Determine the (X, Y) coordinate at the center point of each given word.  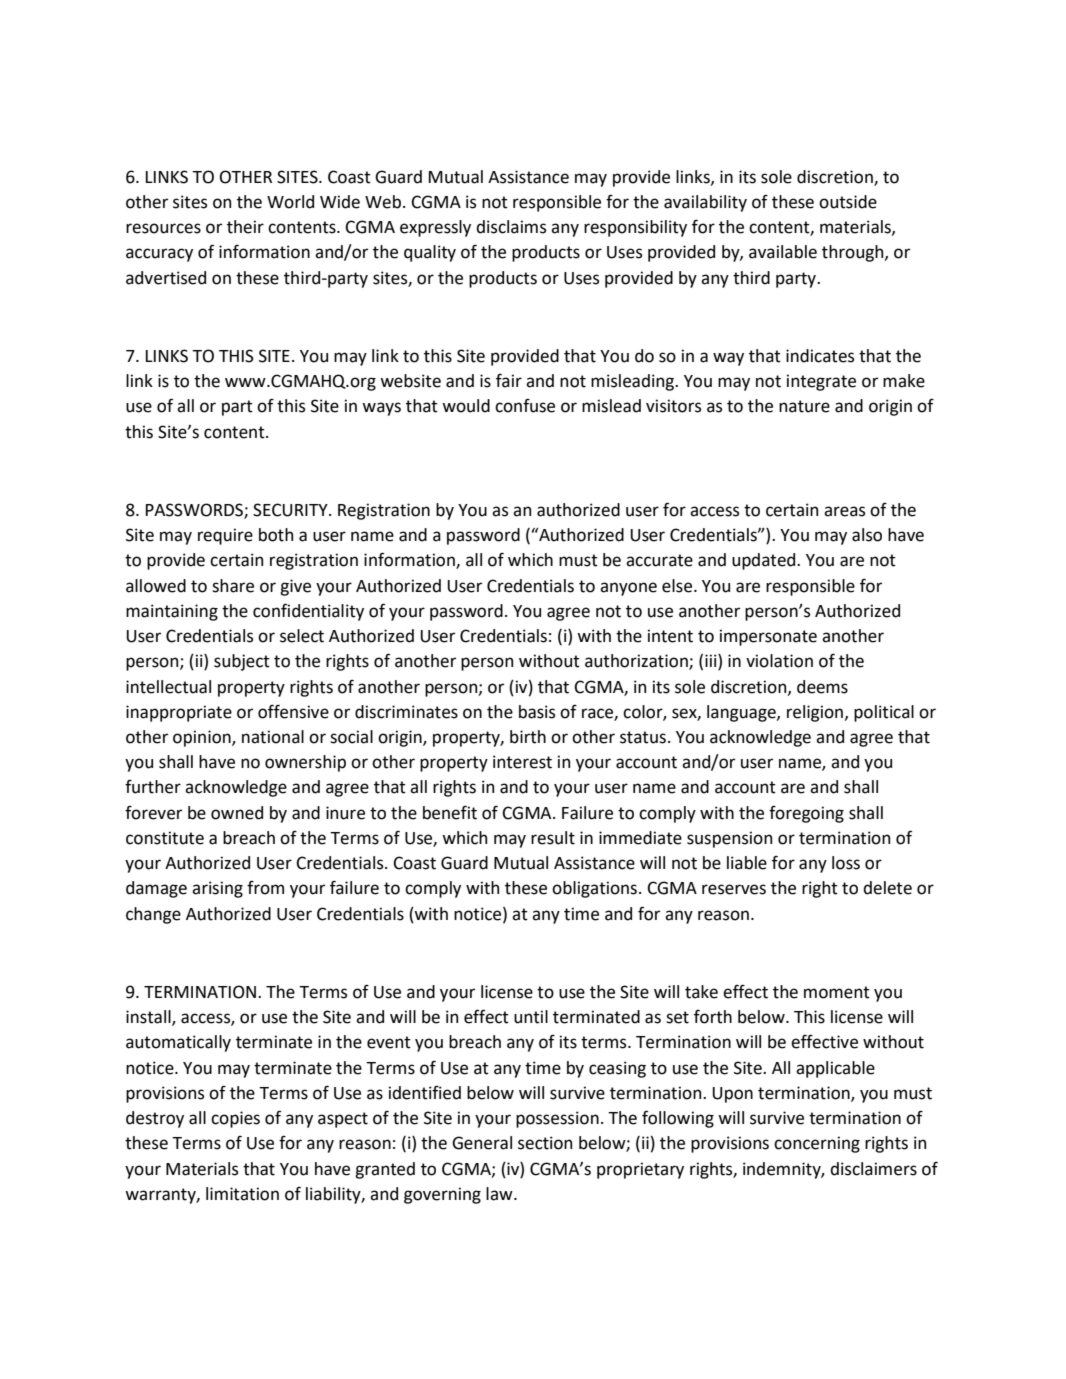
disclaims (511, 227)
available (783, 252)
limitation (242, 1194)
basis (537, 712)
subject (242, 662)
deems (822, 687)
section (545, 1143)
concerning (817, 1144)
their (245, 227)
